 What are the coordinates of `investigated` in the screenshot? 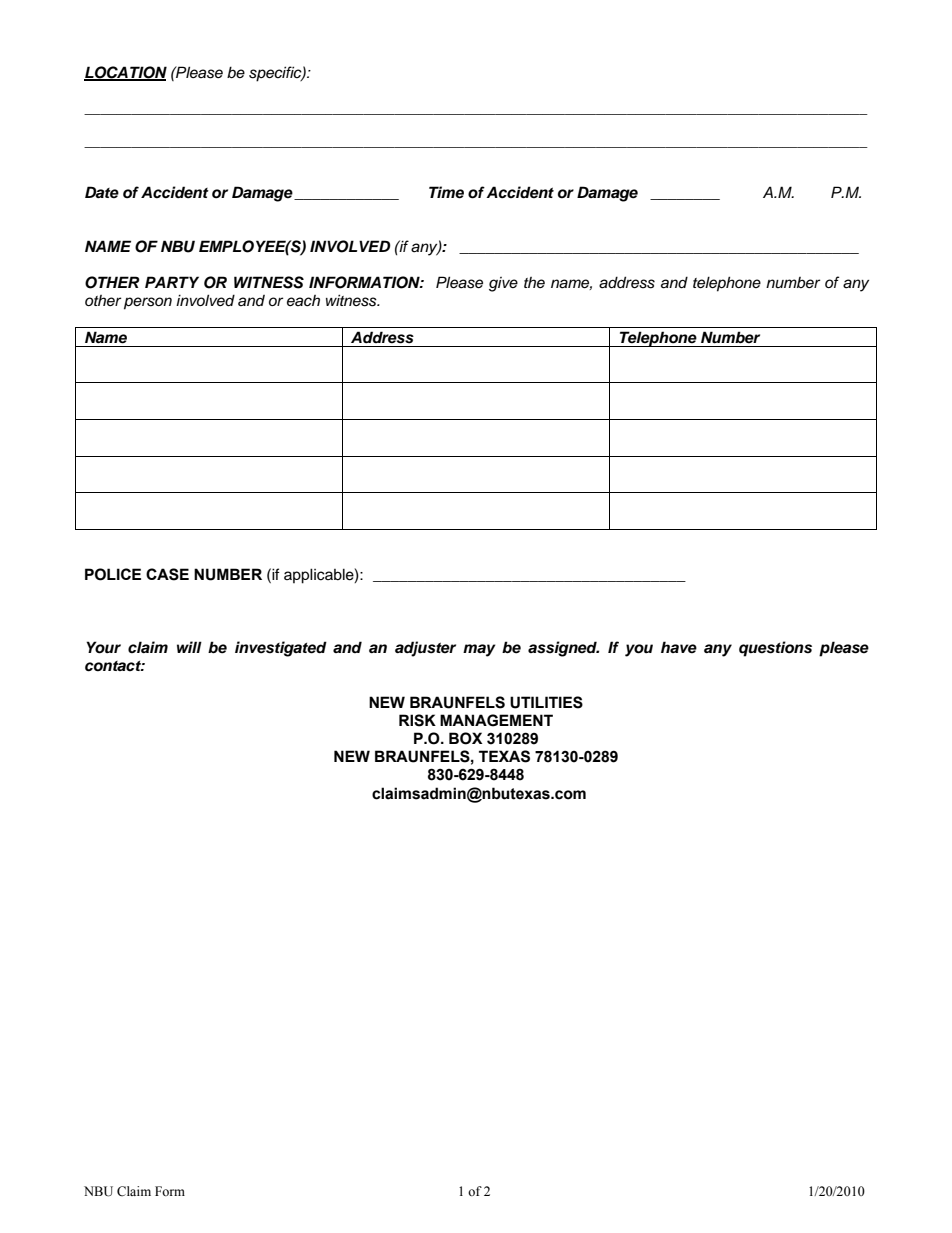 It's located at (281, 649).
